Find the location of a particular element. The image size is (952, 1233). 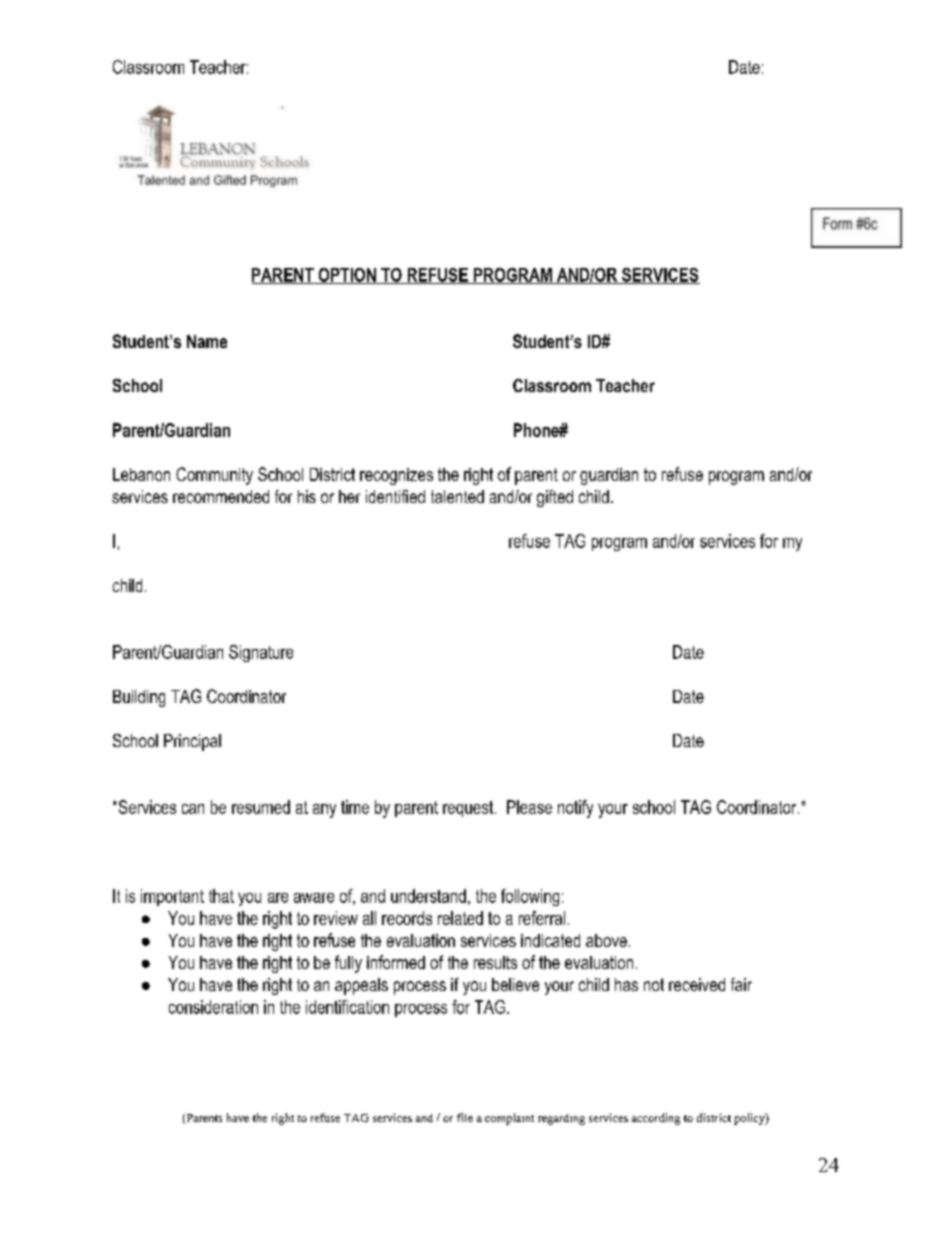

request is located at coordinates (468, 809).
